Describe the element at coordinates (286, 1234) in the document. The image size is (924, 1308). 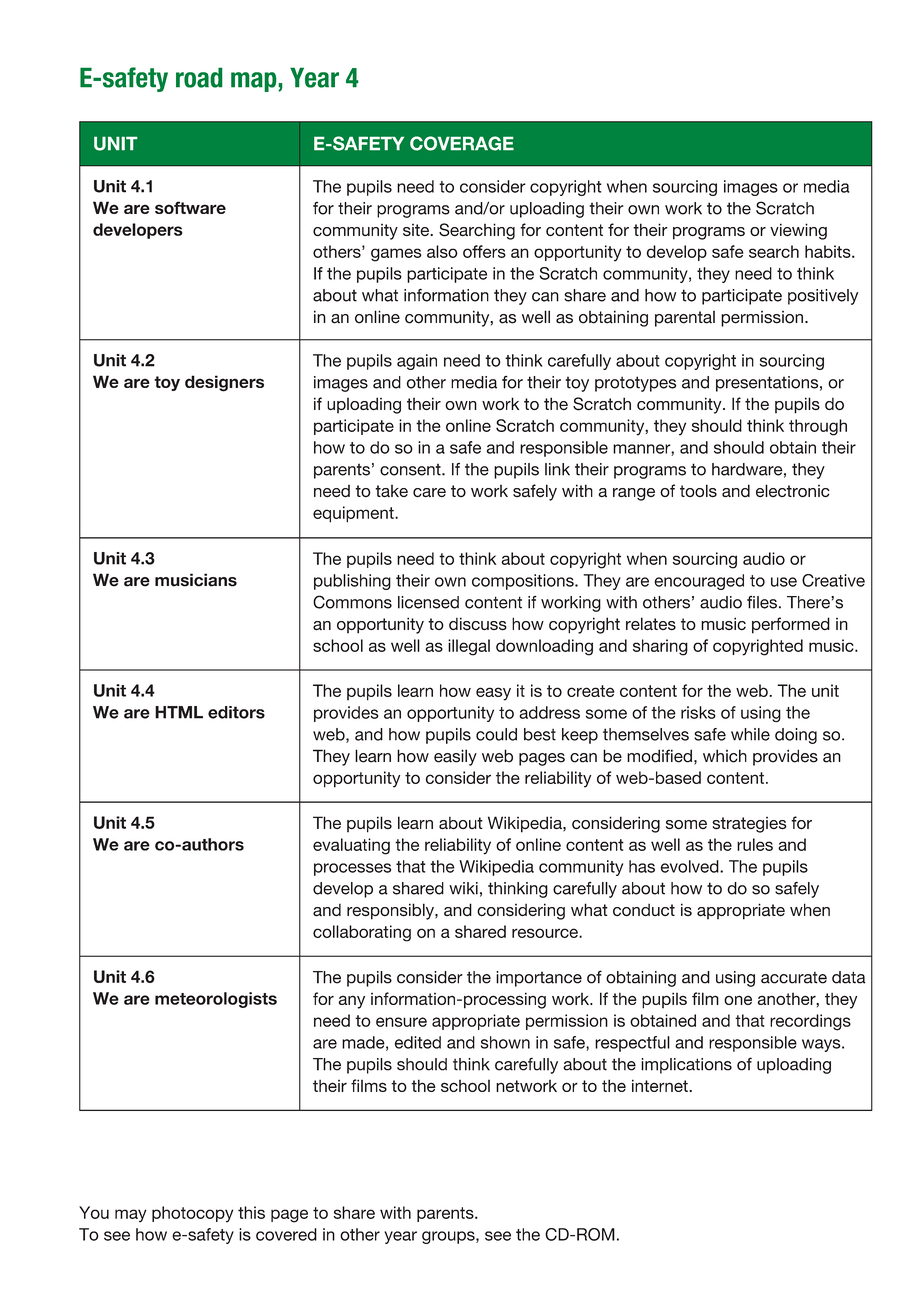
I see `covered` at that location.
